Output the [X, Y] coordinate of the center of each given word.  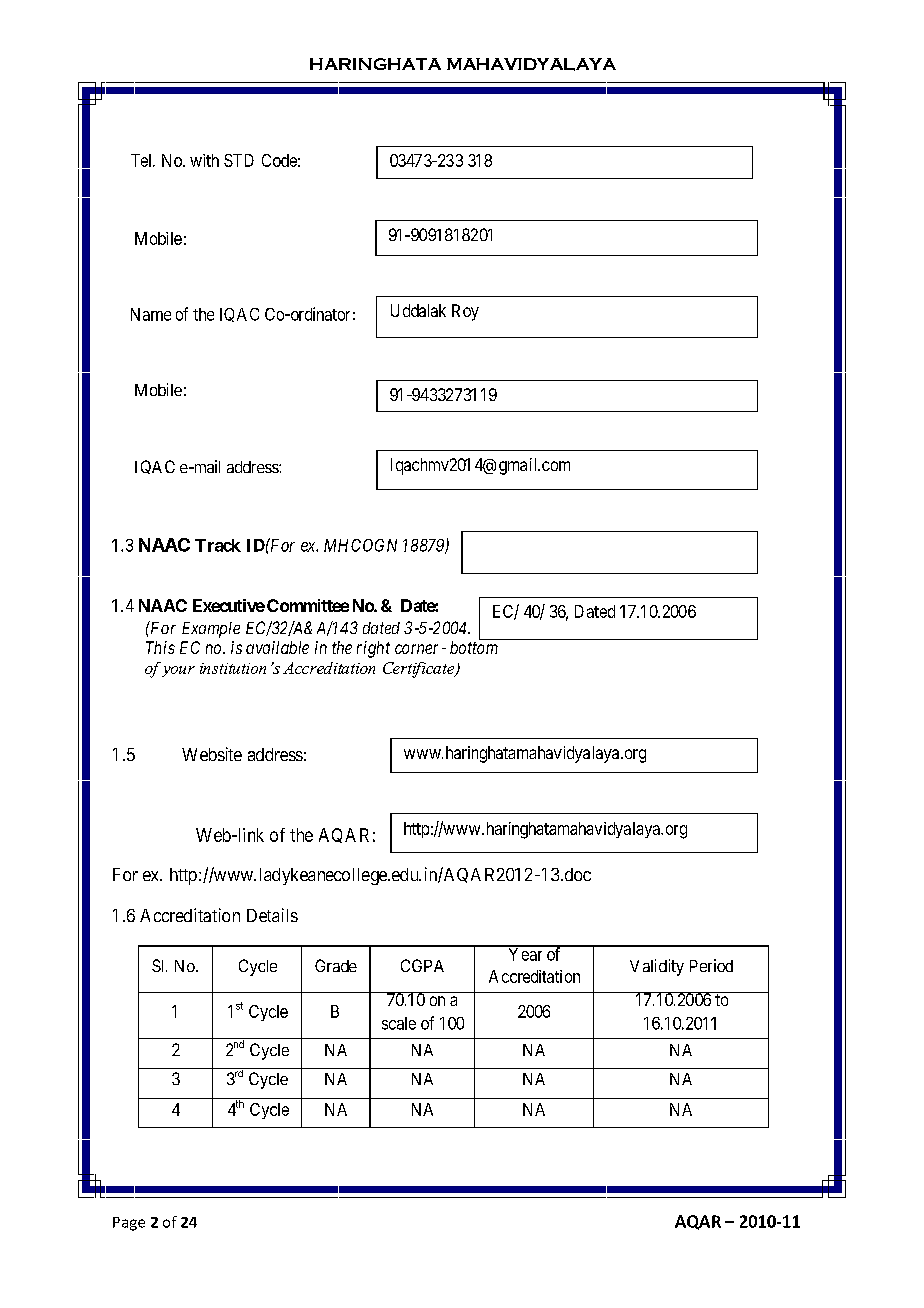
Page [129, 1224]
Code [279, 160]
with [204, 160]
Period [711, 965]
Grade [336, 965]
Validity [657, 967]
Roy [465, 312]
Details [272, 915]
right [373, 649]
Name [151, 314]
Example [211, 630]
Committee [308, 605]
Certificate [420, 670]
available [277, 647]
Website [212, 754]
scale [399, 1023]
